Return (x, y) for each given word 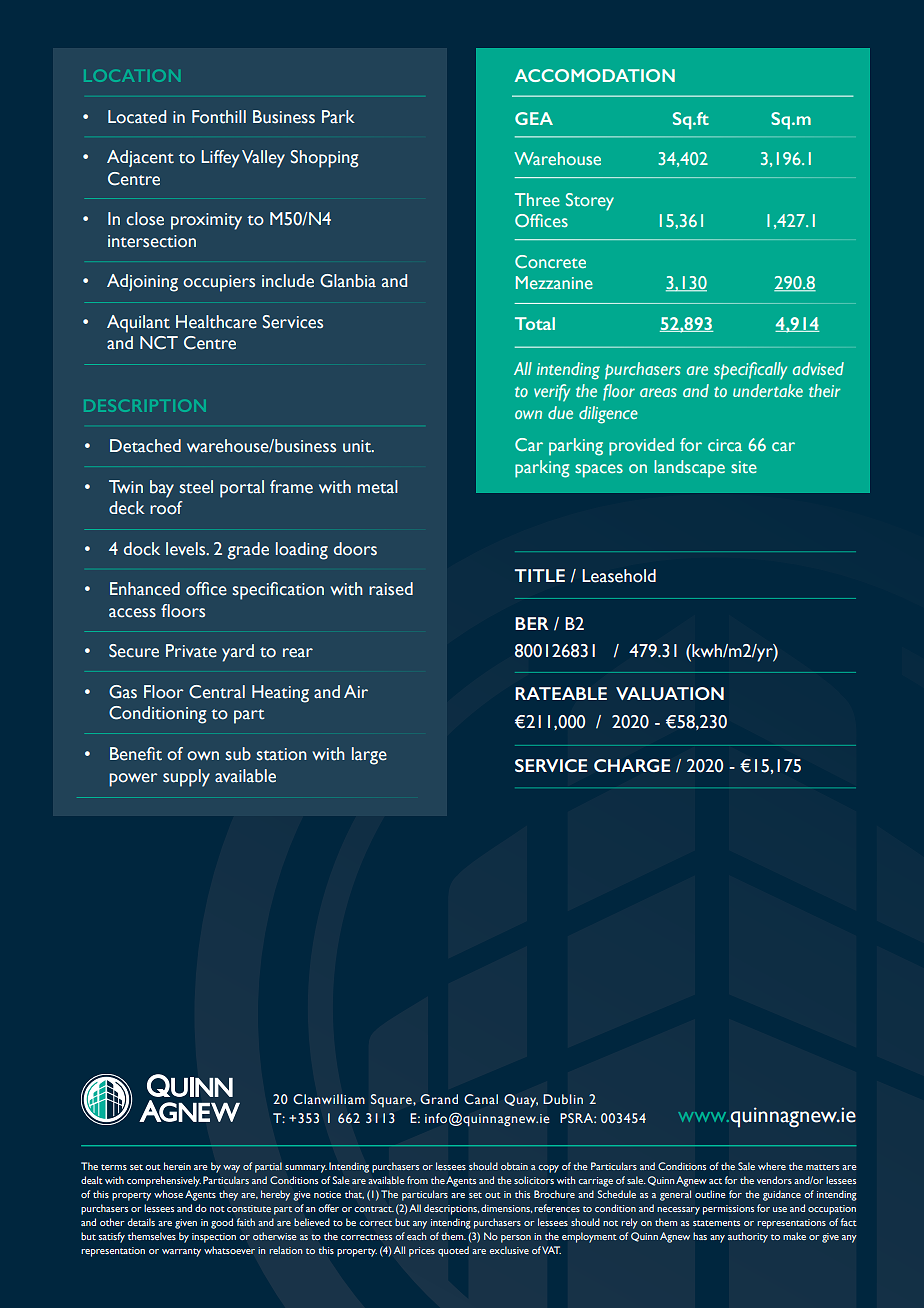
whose (168, 1194)
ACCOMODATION (595, 75)
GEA (534, 118)
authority (748, 1237)
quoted (453, 1251)
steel (196, 487)
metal (377, 487)
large (369, 756)
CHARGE (632, 765)
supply (186, 778)
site (744, 467)
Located (137, 117)
